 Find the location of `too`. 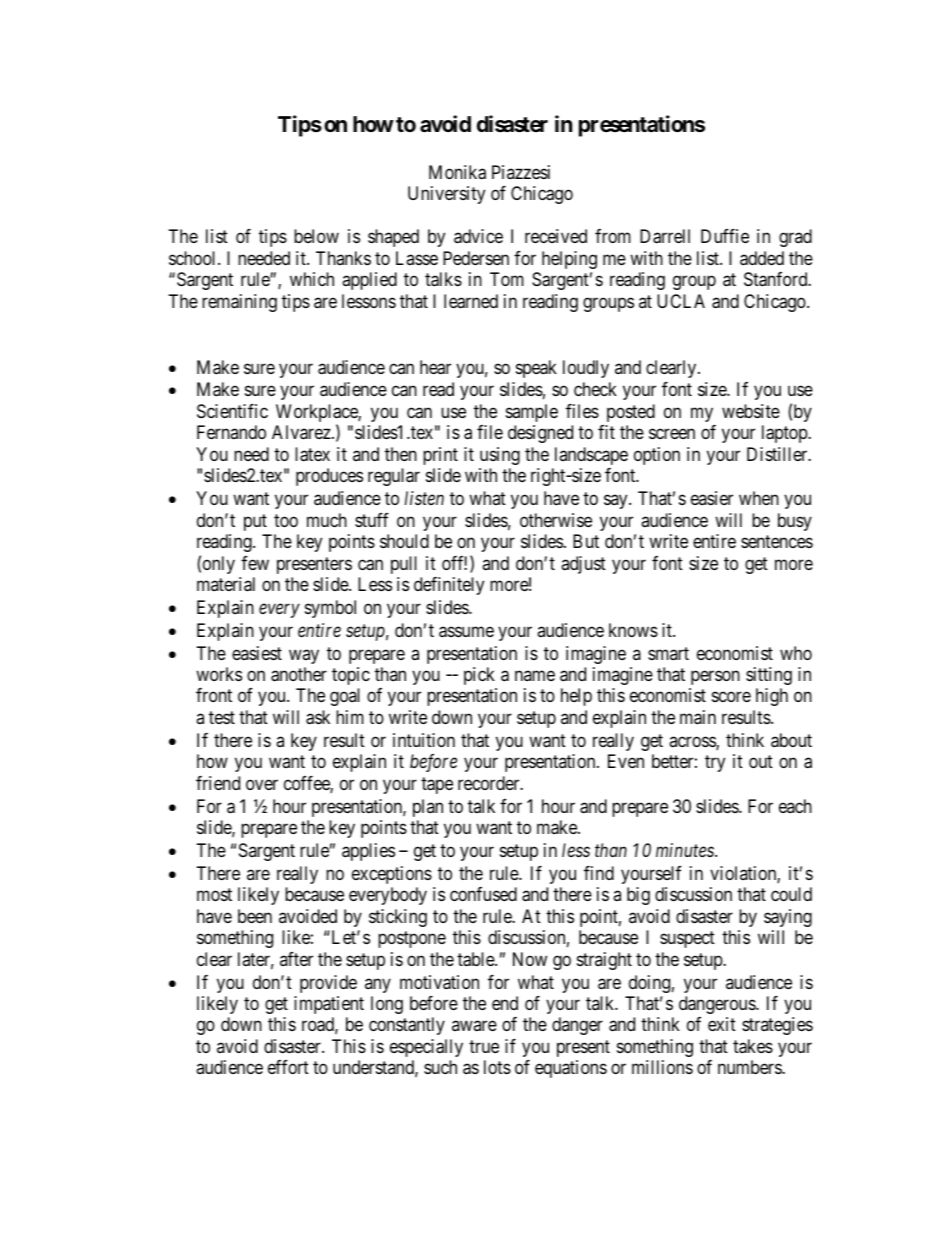

too is located at coordinates (286, 520).
